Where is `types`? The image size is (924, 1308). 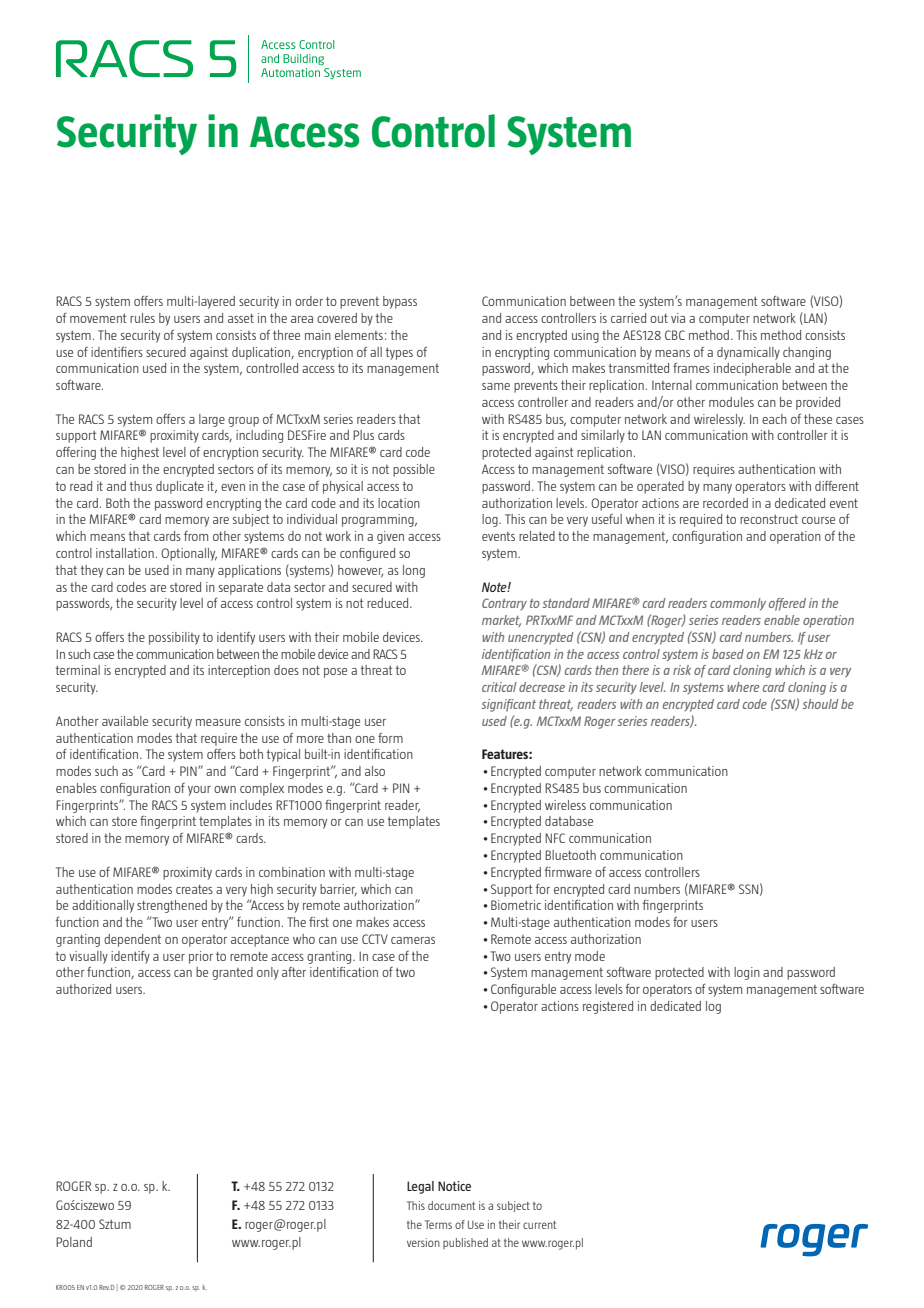 types is located at coordinates (399, 353).
